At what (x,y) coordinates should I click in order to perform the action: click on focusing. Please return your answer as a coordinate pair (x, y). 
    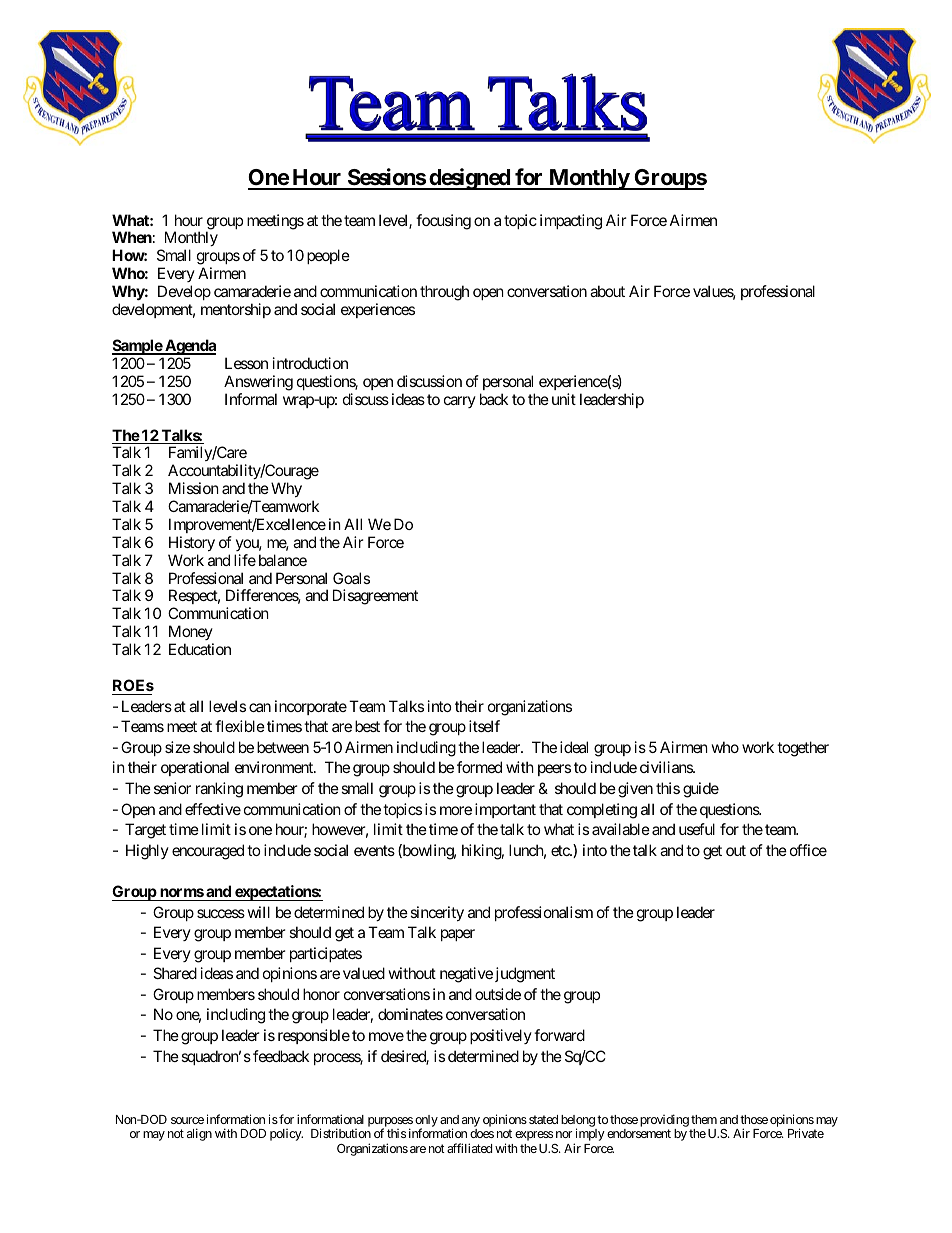
    Looking at the image, I should click on (443, 222).
